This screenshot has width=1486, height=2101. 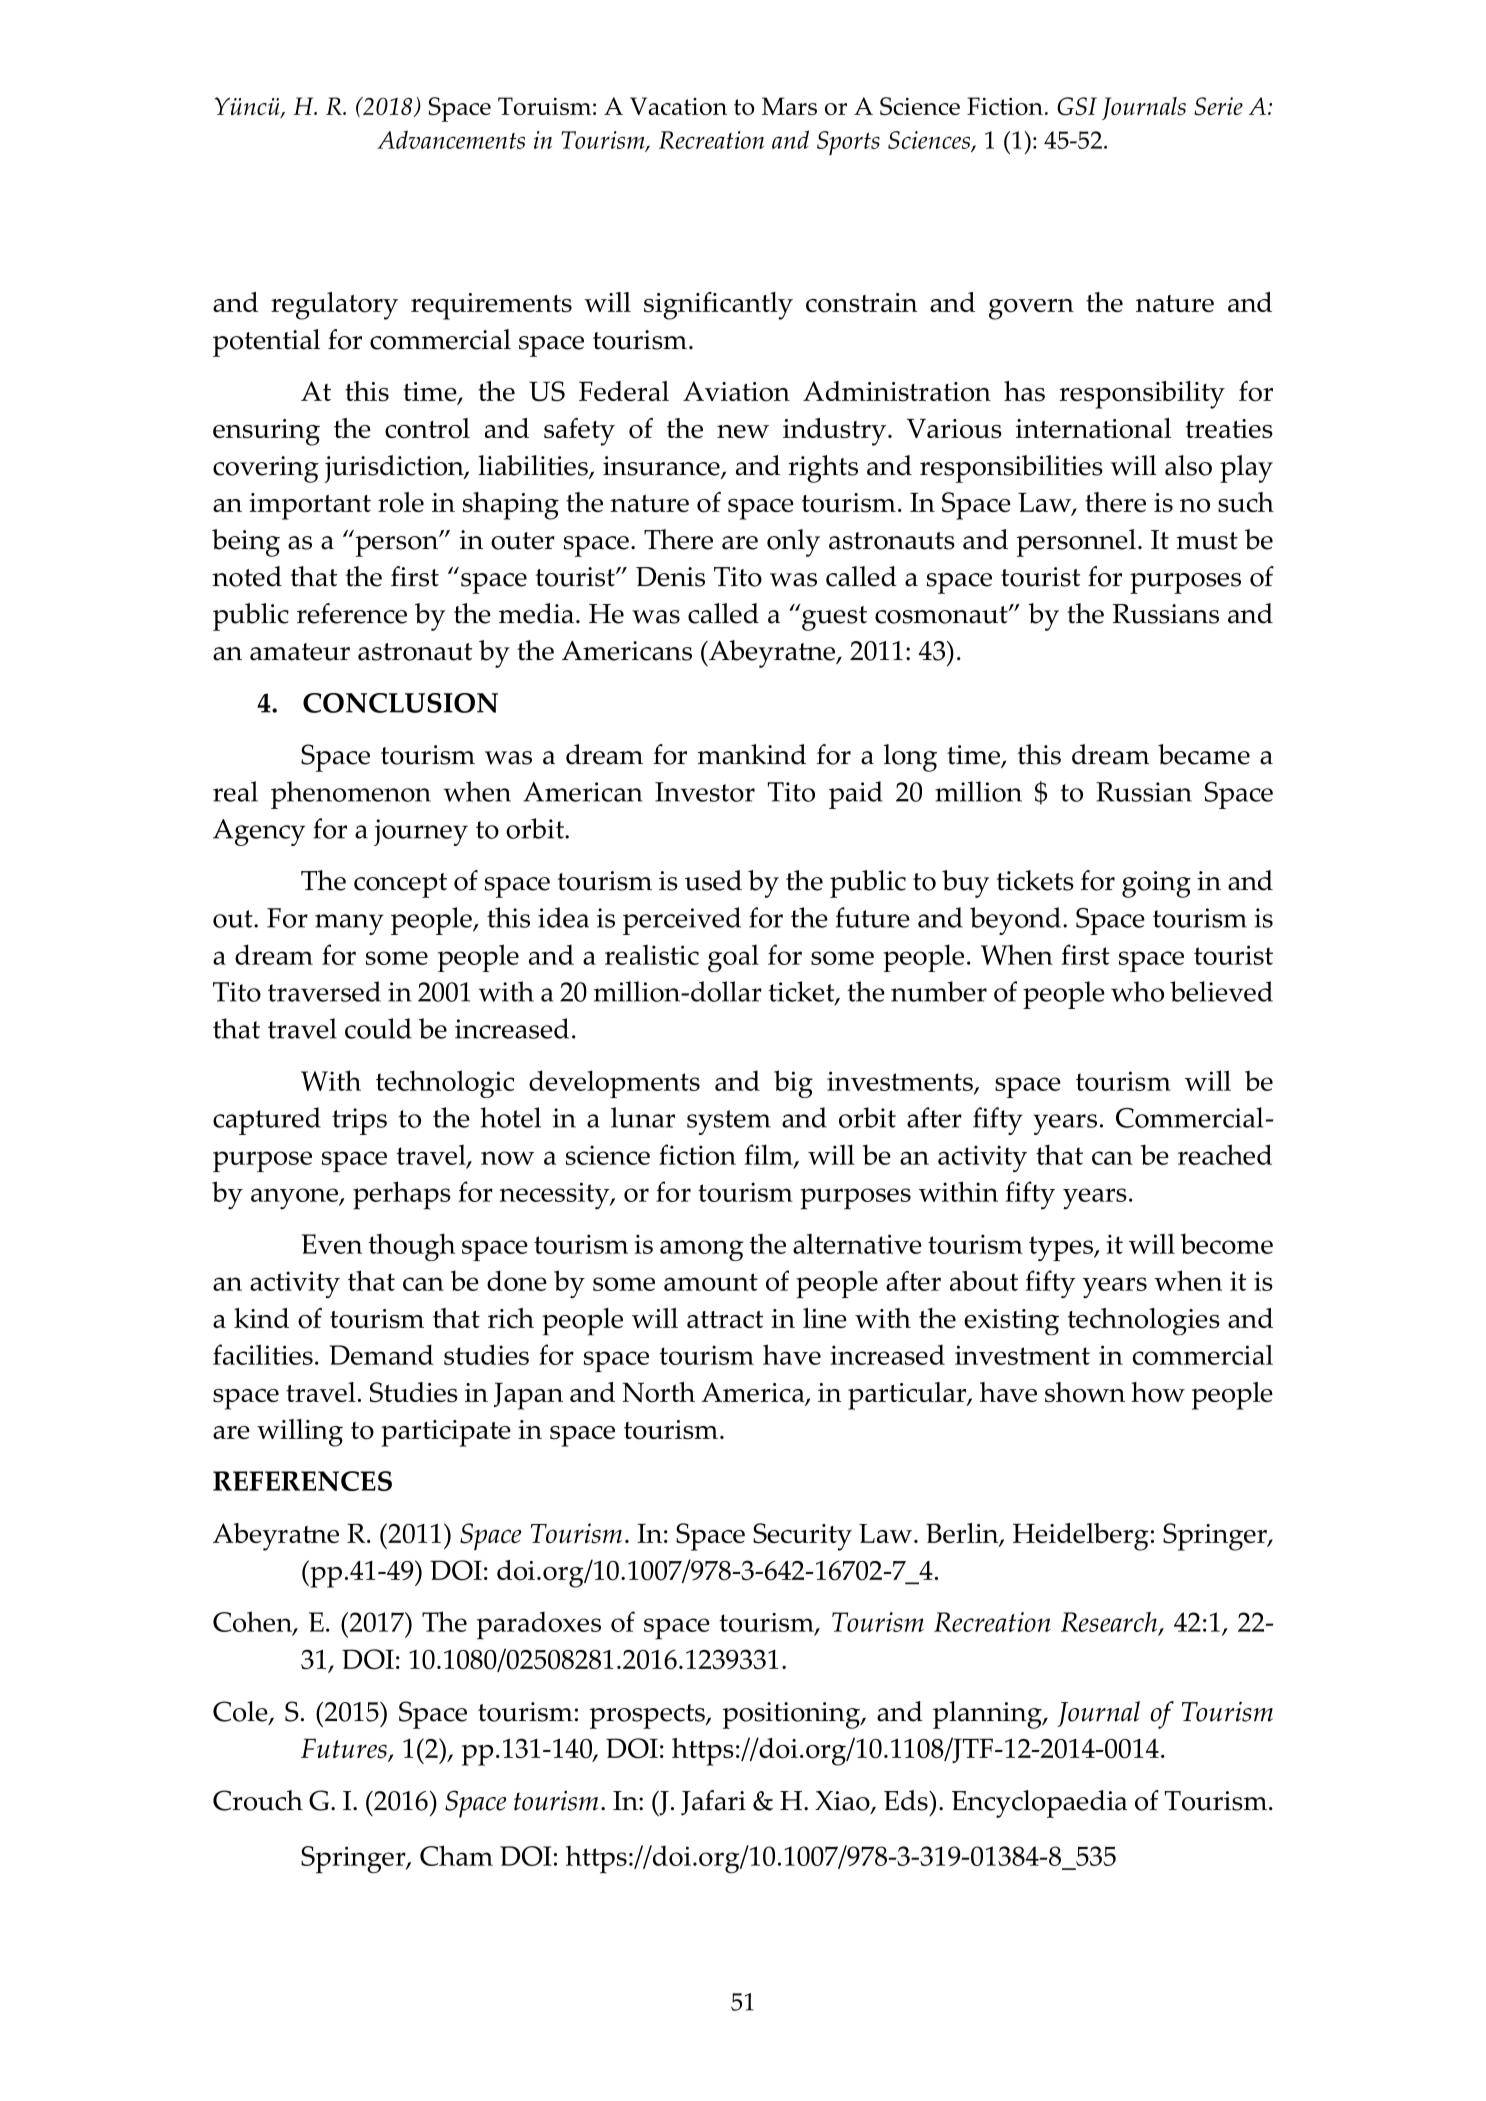 What do you see at coordinates (1077, 106) in the screenshot?
I see `GSI` at bounding box center [1077, 106].
